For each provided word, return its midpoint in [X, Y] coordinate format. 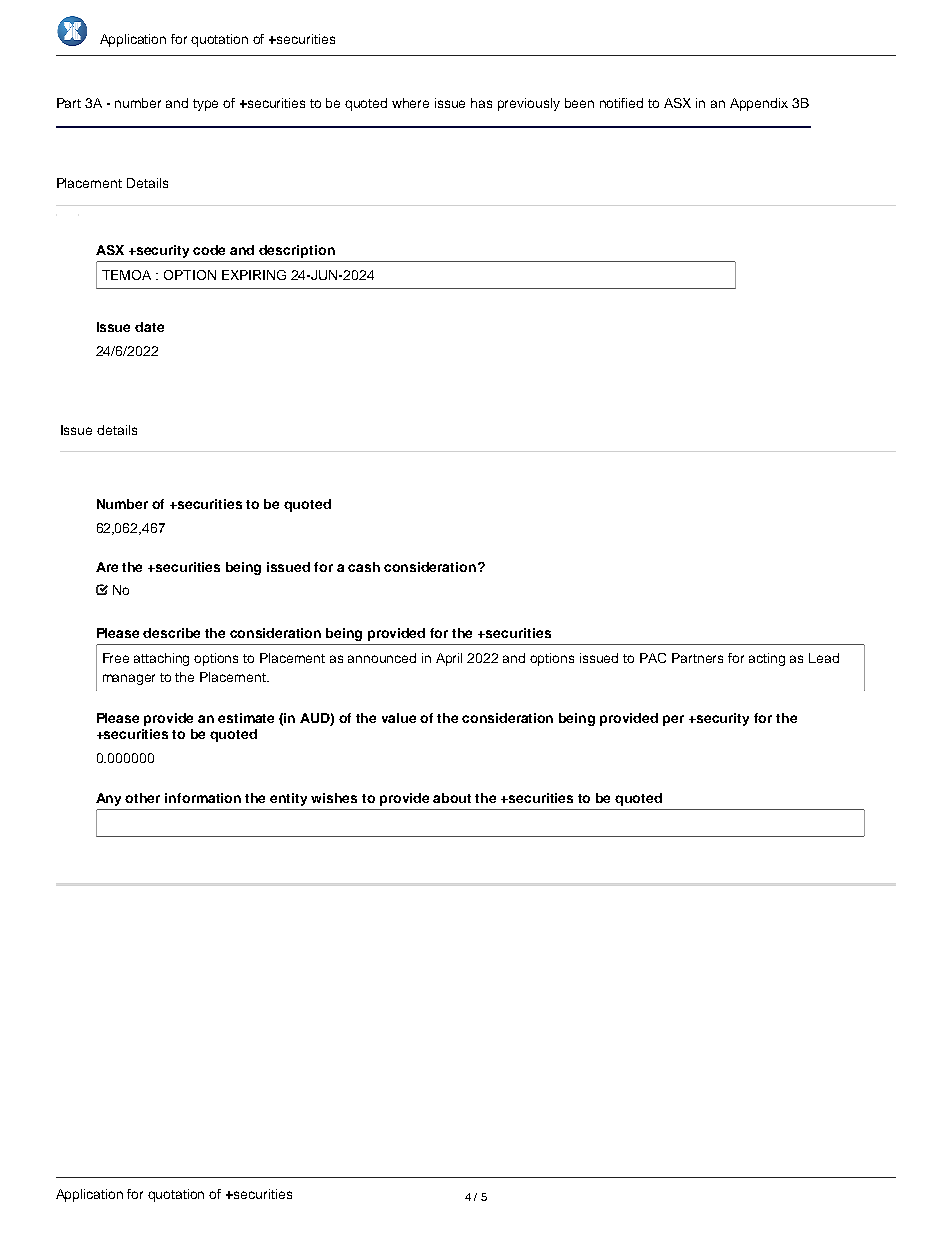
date [149, 327]
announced [382, 658]
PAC [653, 658]
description [297, 251]
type [205, 105]
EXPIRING [254, 275]
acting [767, 659]
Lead [824, 658]
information [203, 798]
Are [107, 567]
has [481, 103]
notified [621, 103]
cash [364, 567]
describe [171, 633]
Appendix [759, 104]
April [449, 659]
